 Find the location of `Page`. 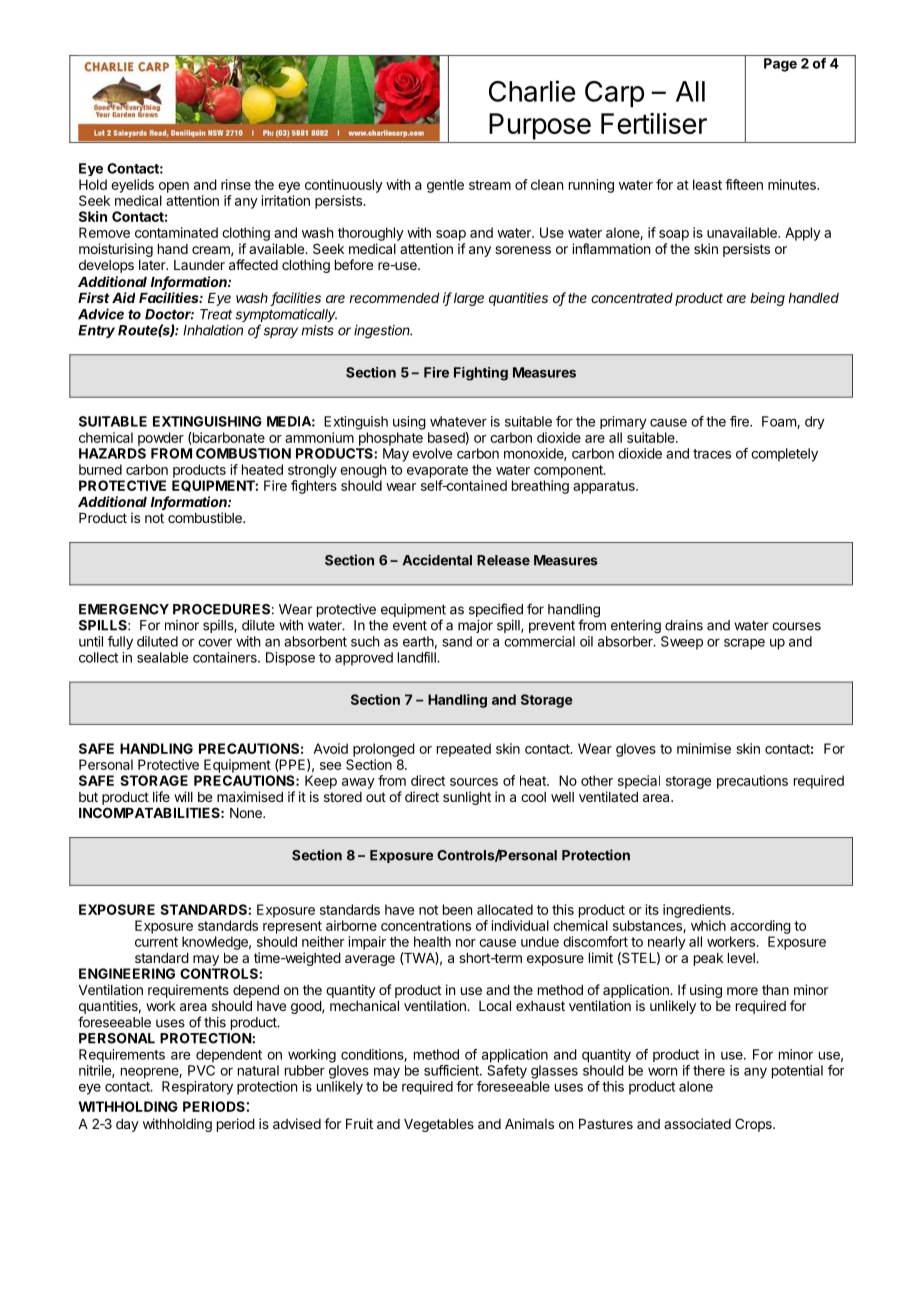

Page is located at coordinates (780, 65).
